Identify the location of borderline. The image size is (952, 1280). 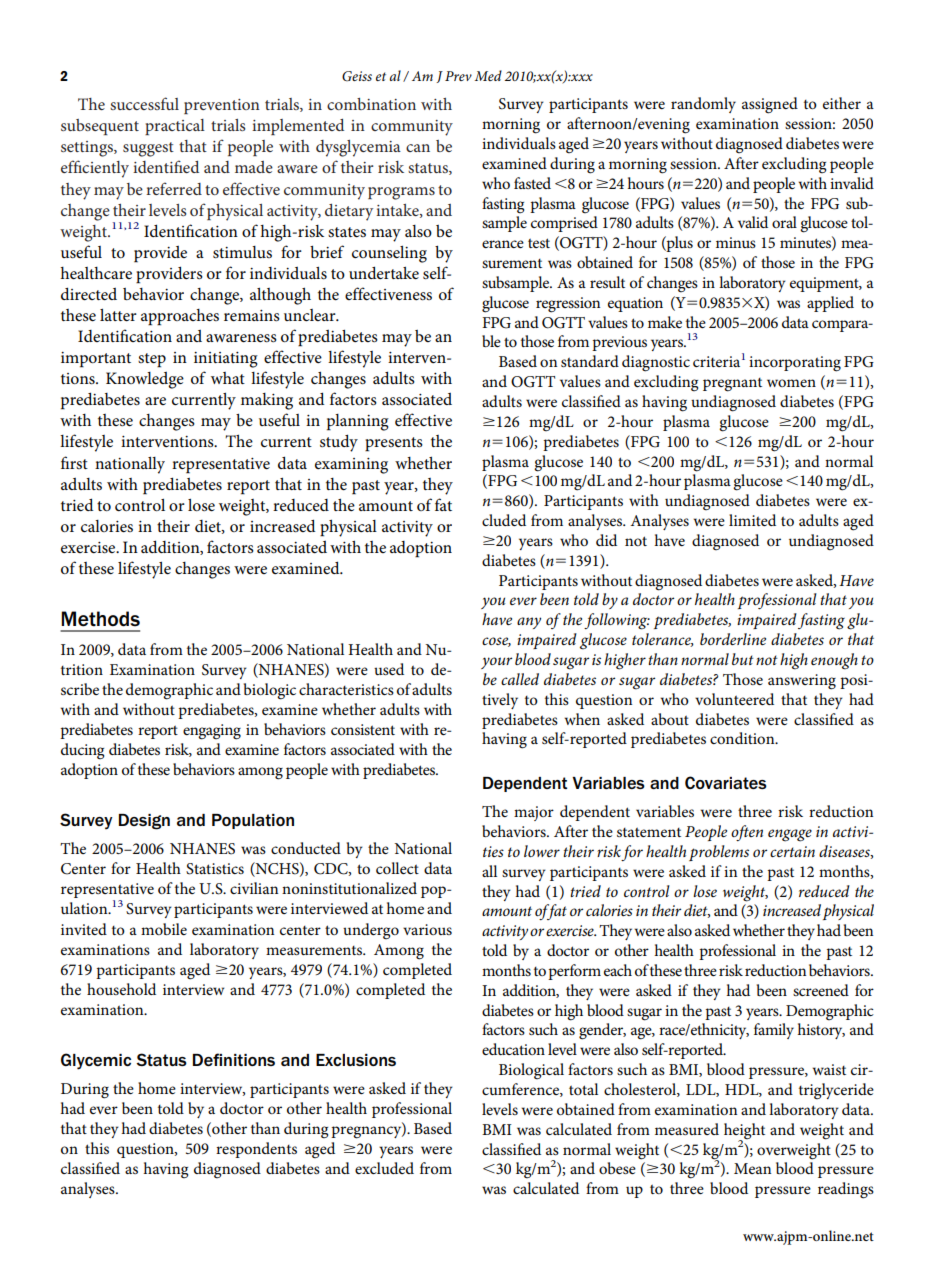
(733, 639).
